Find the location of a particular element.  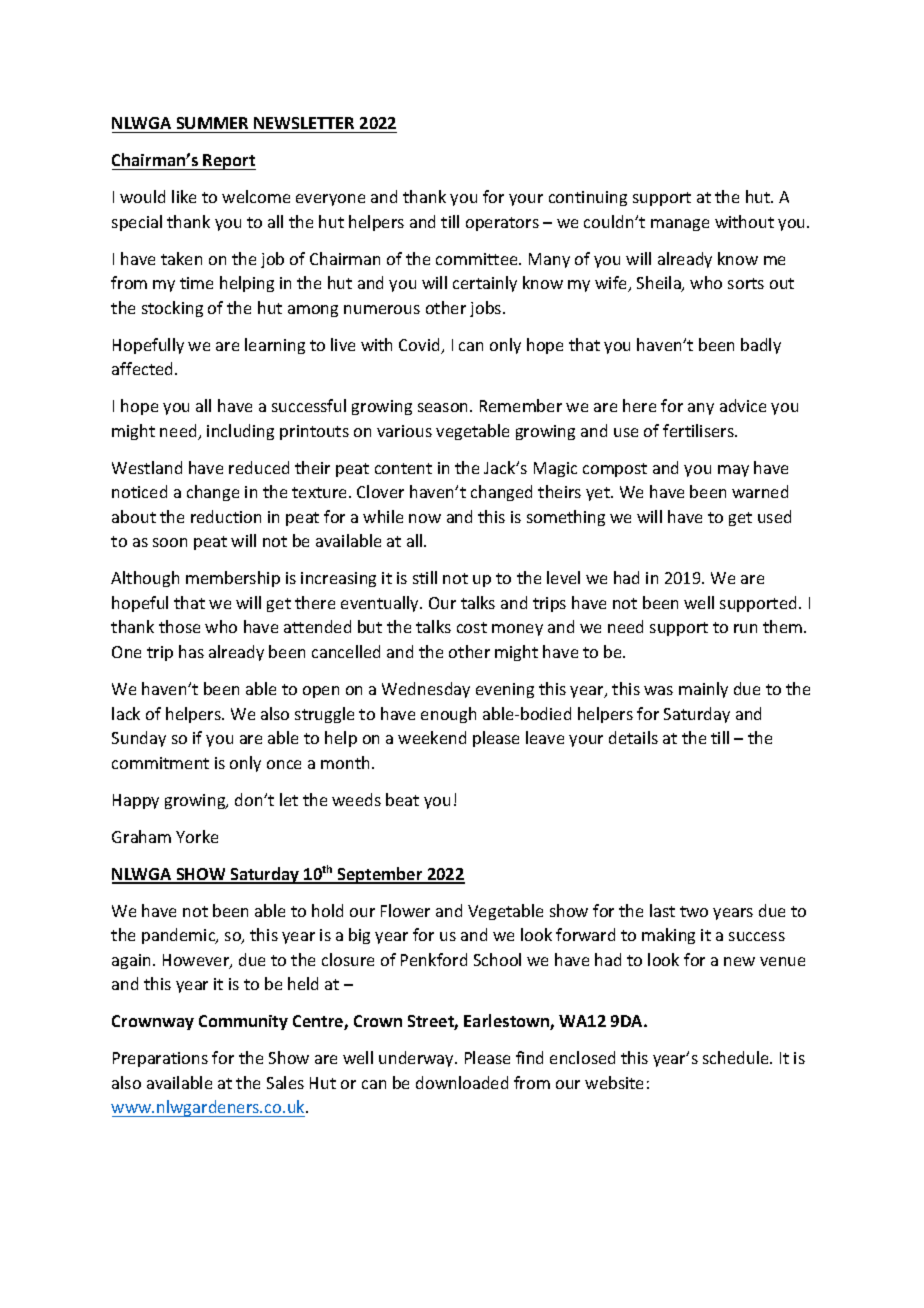

operators is located at coordinates (502, 224).
